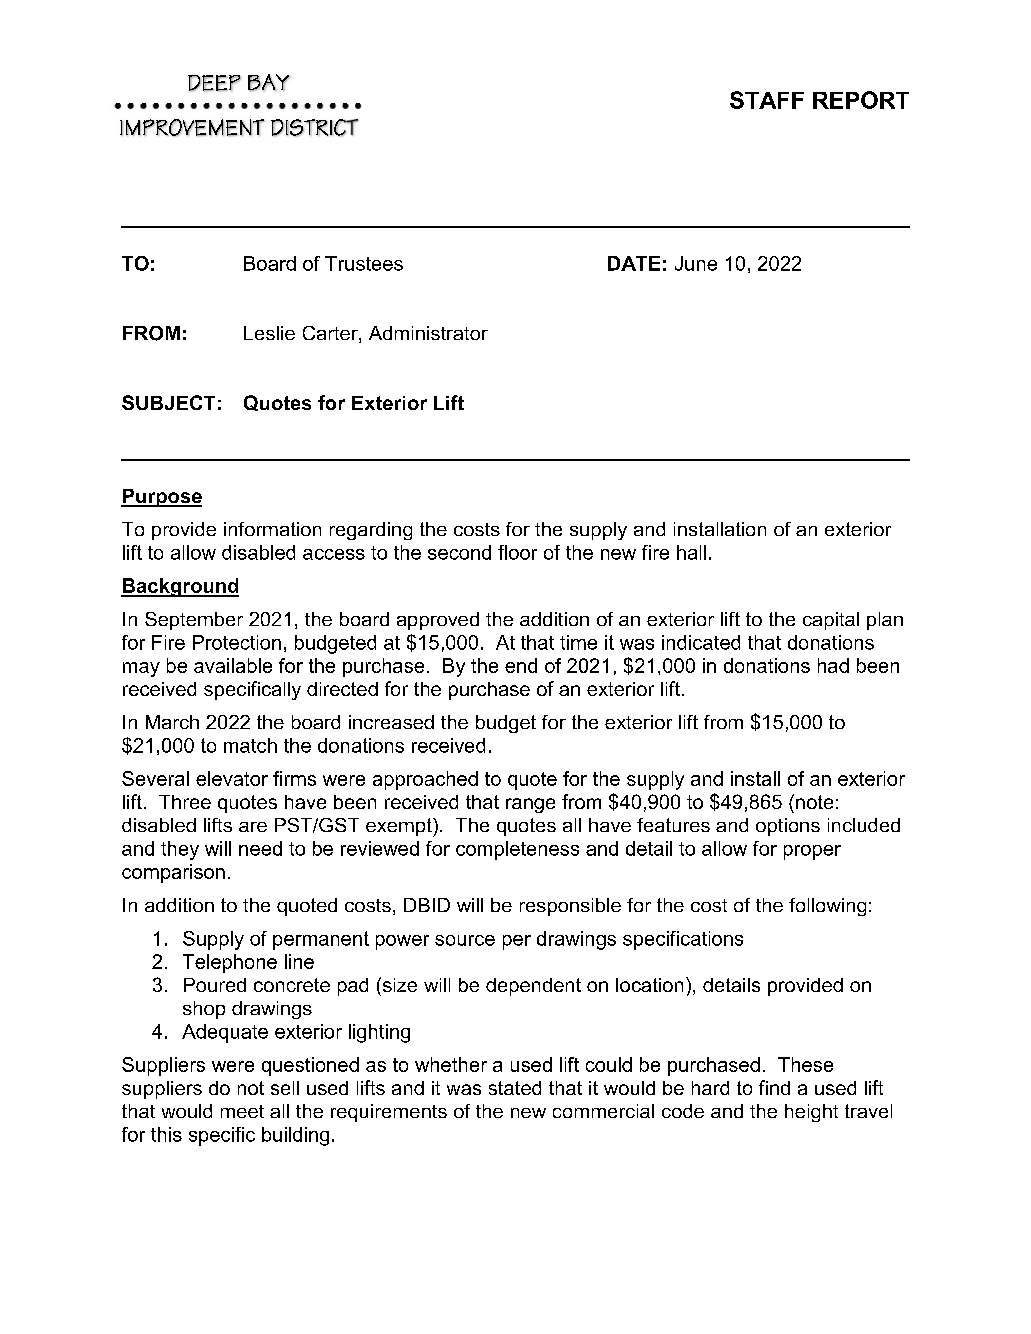  I want to click on June, so click(696, 263).
